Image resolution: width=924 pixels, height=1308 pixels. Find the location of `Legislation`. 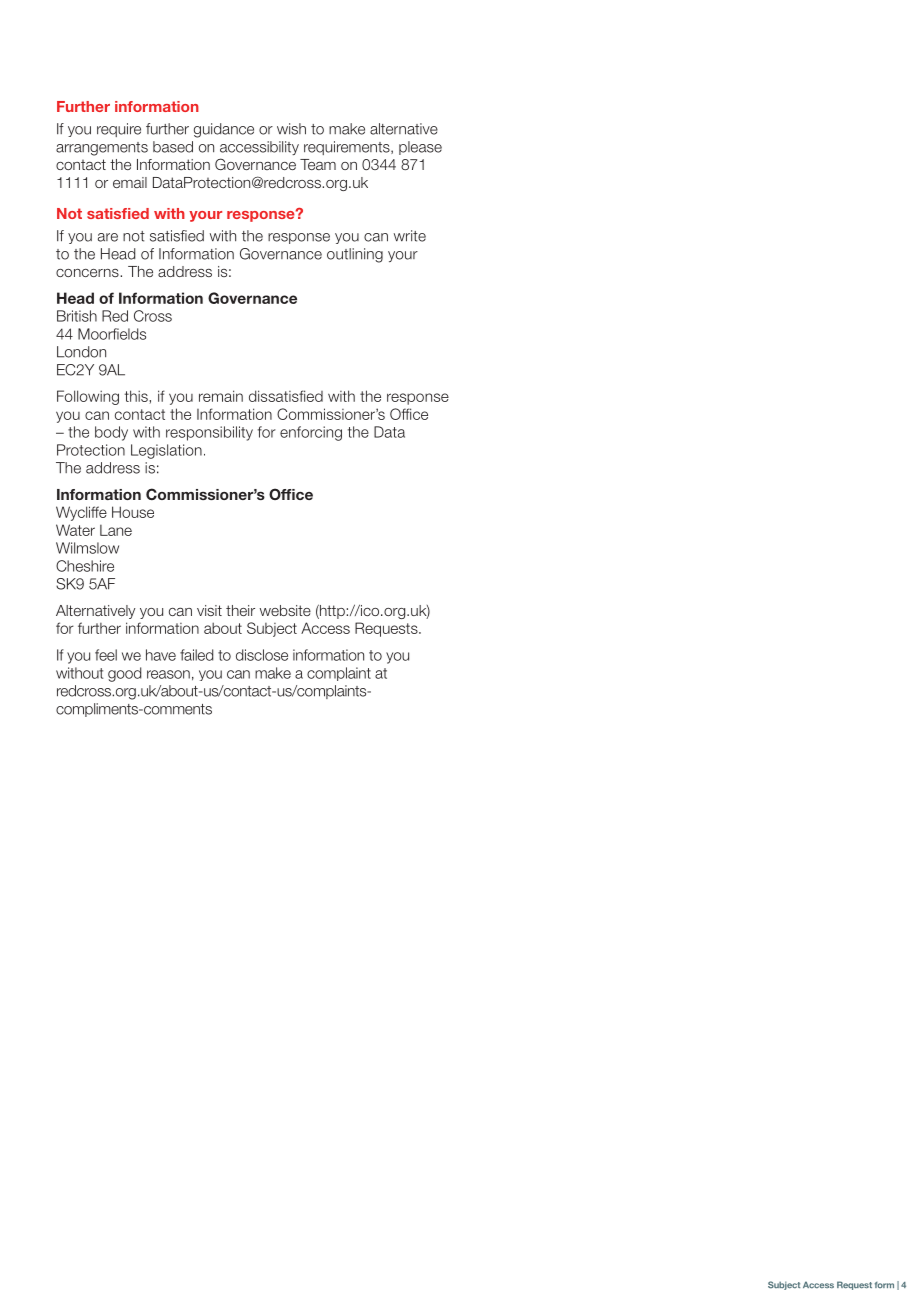

Legislation is located at coordinates (166, 451).
